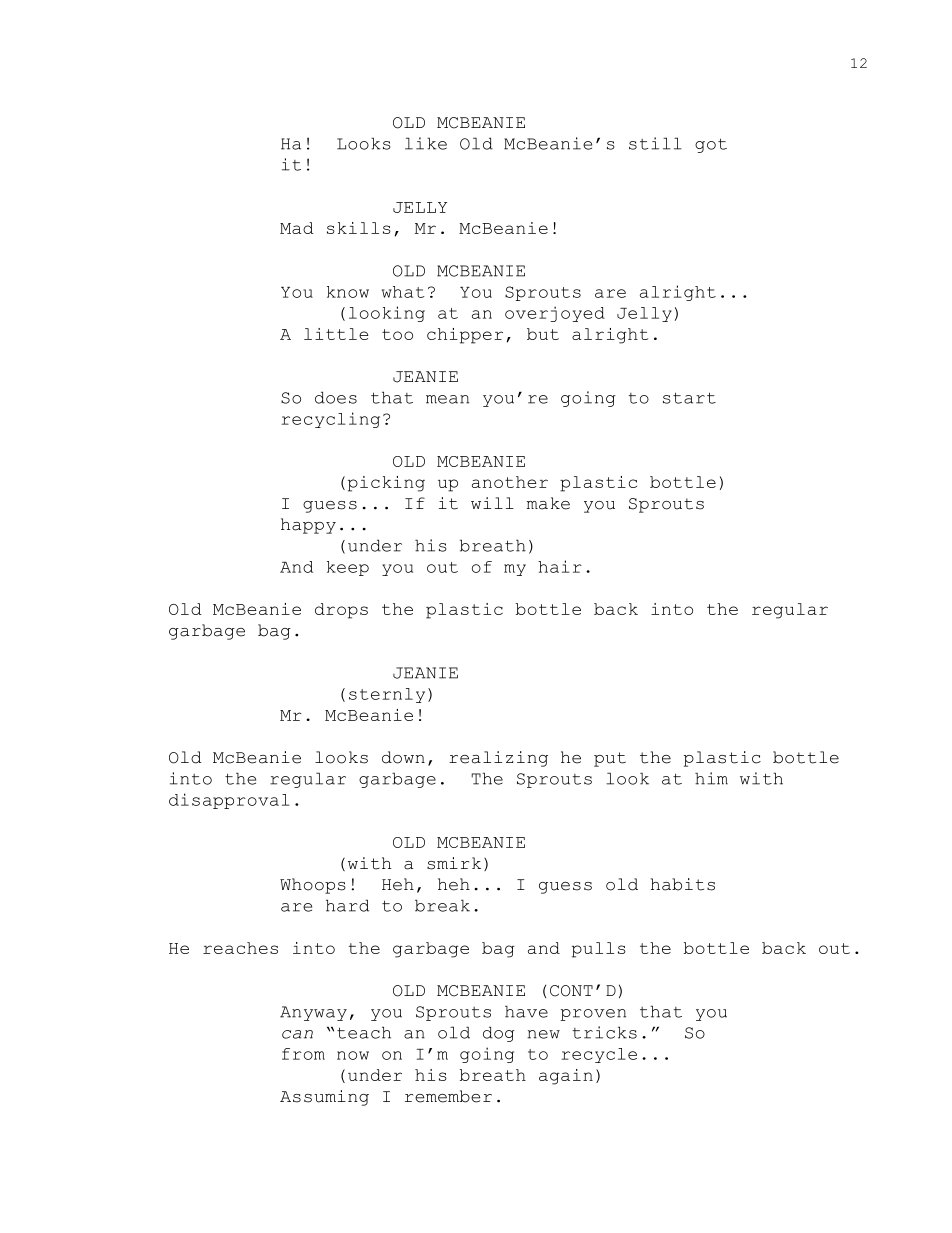  What do you see at coordinates (492, 503) in the page?
I see `will` at bounding box center [492, 503].
